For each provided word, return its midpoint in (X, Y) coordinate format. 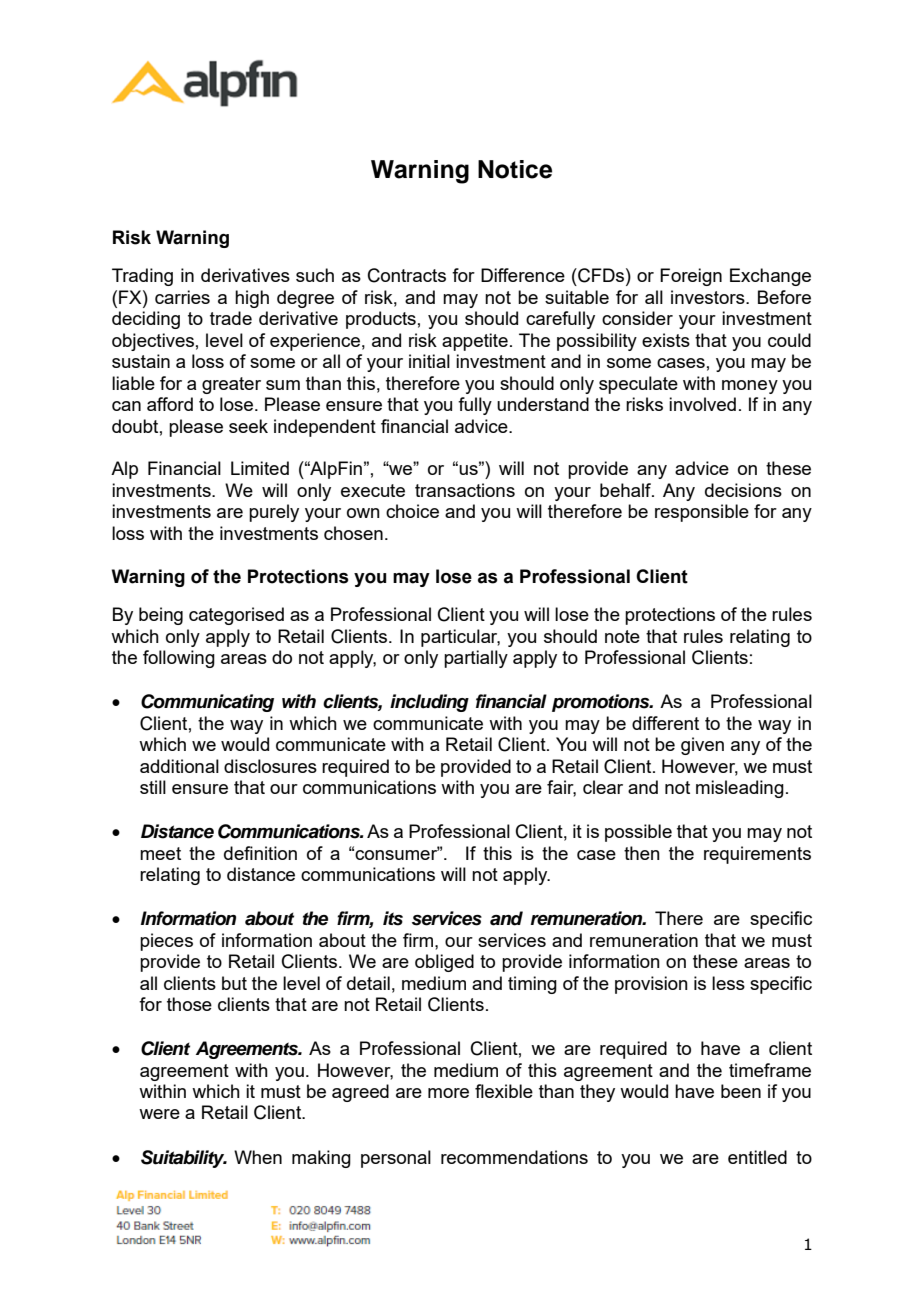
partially (476, 659)
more (448, 1093)
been (741, 1091)
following (179, 659)
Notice (515, 169)
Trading (142, 277)
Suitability (184, 1159)
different (665, 723)
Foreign (691, 277)
